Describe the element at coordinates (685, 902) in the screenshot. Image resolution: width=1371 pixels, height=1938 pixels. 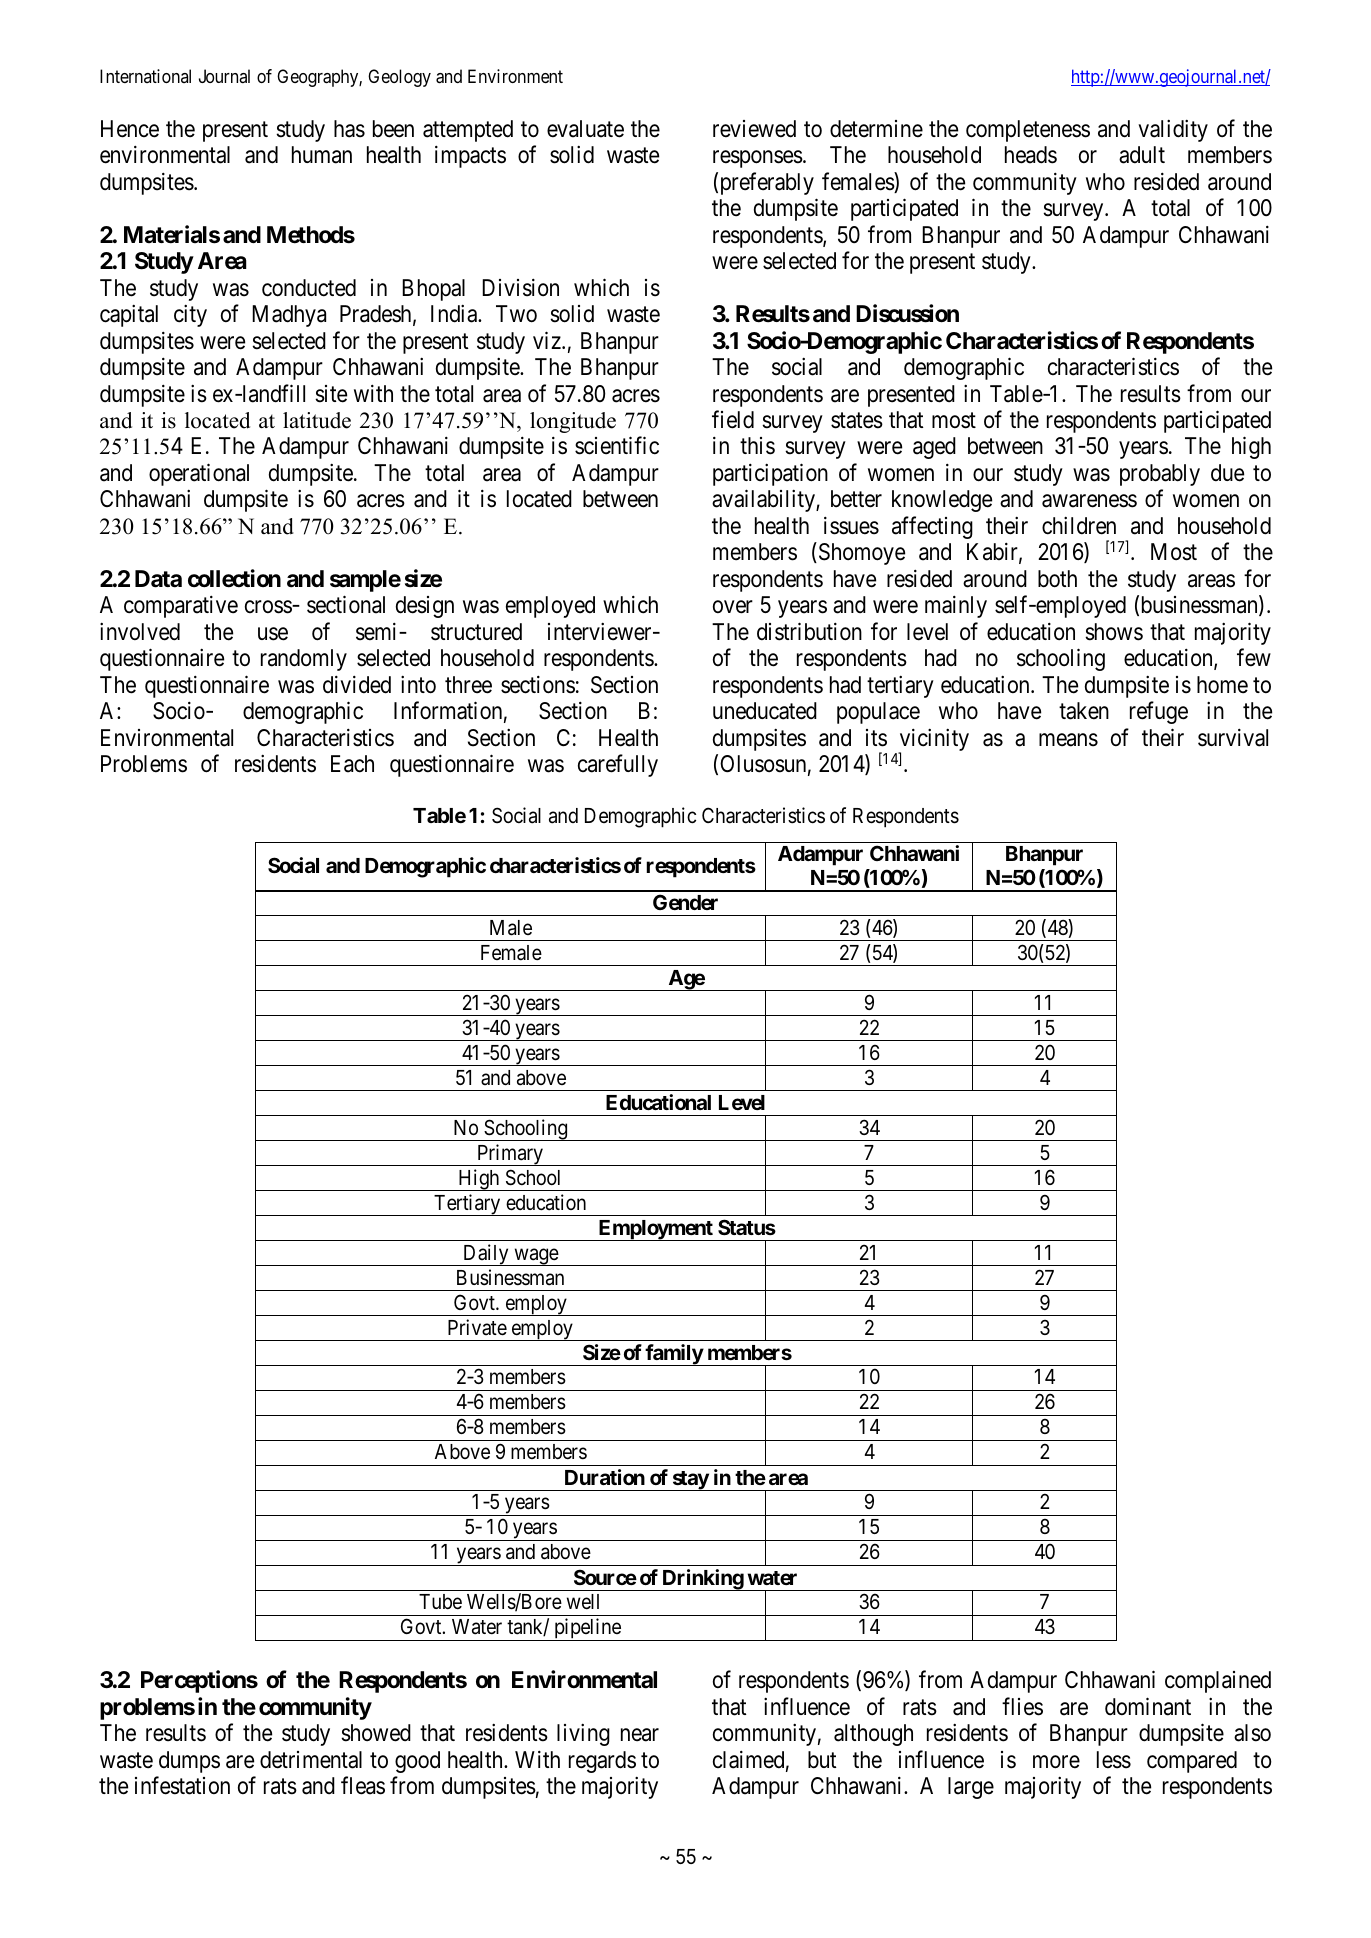
I see `Gender` at that location.
